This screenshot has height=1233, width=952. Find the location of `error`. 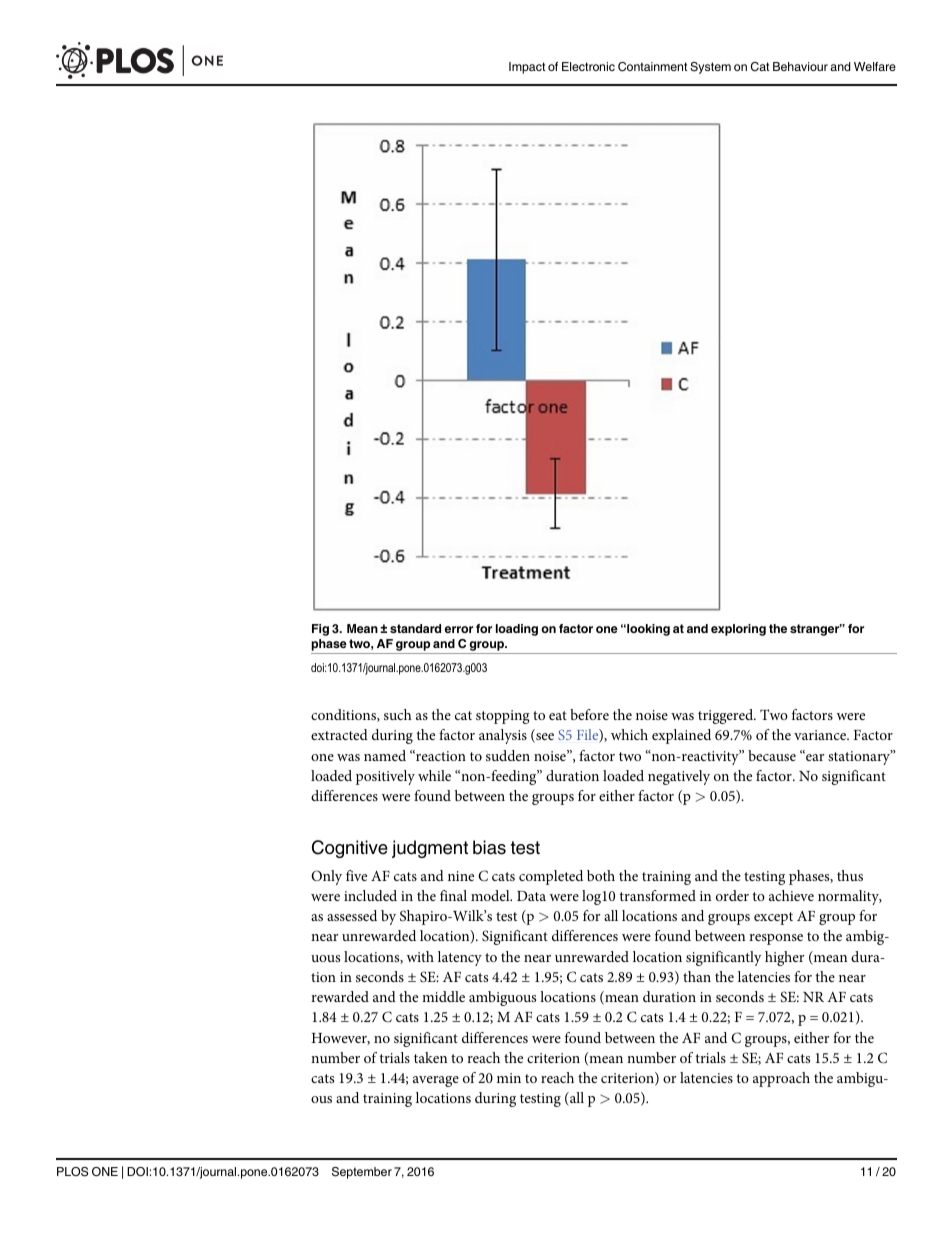

error is located at coordinates (459, 629).
